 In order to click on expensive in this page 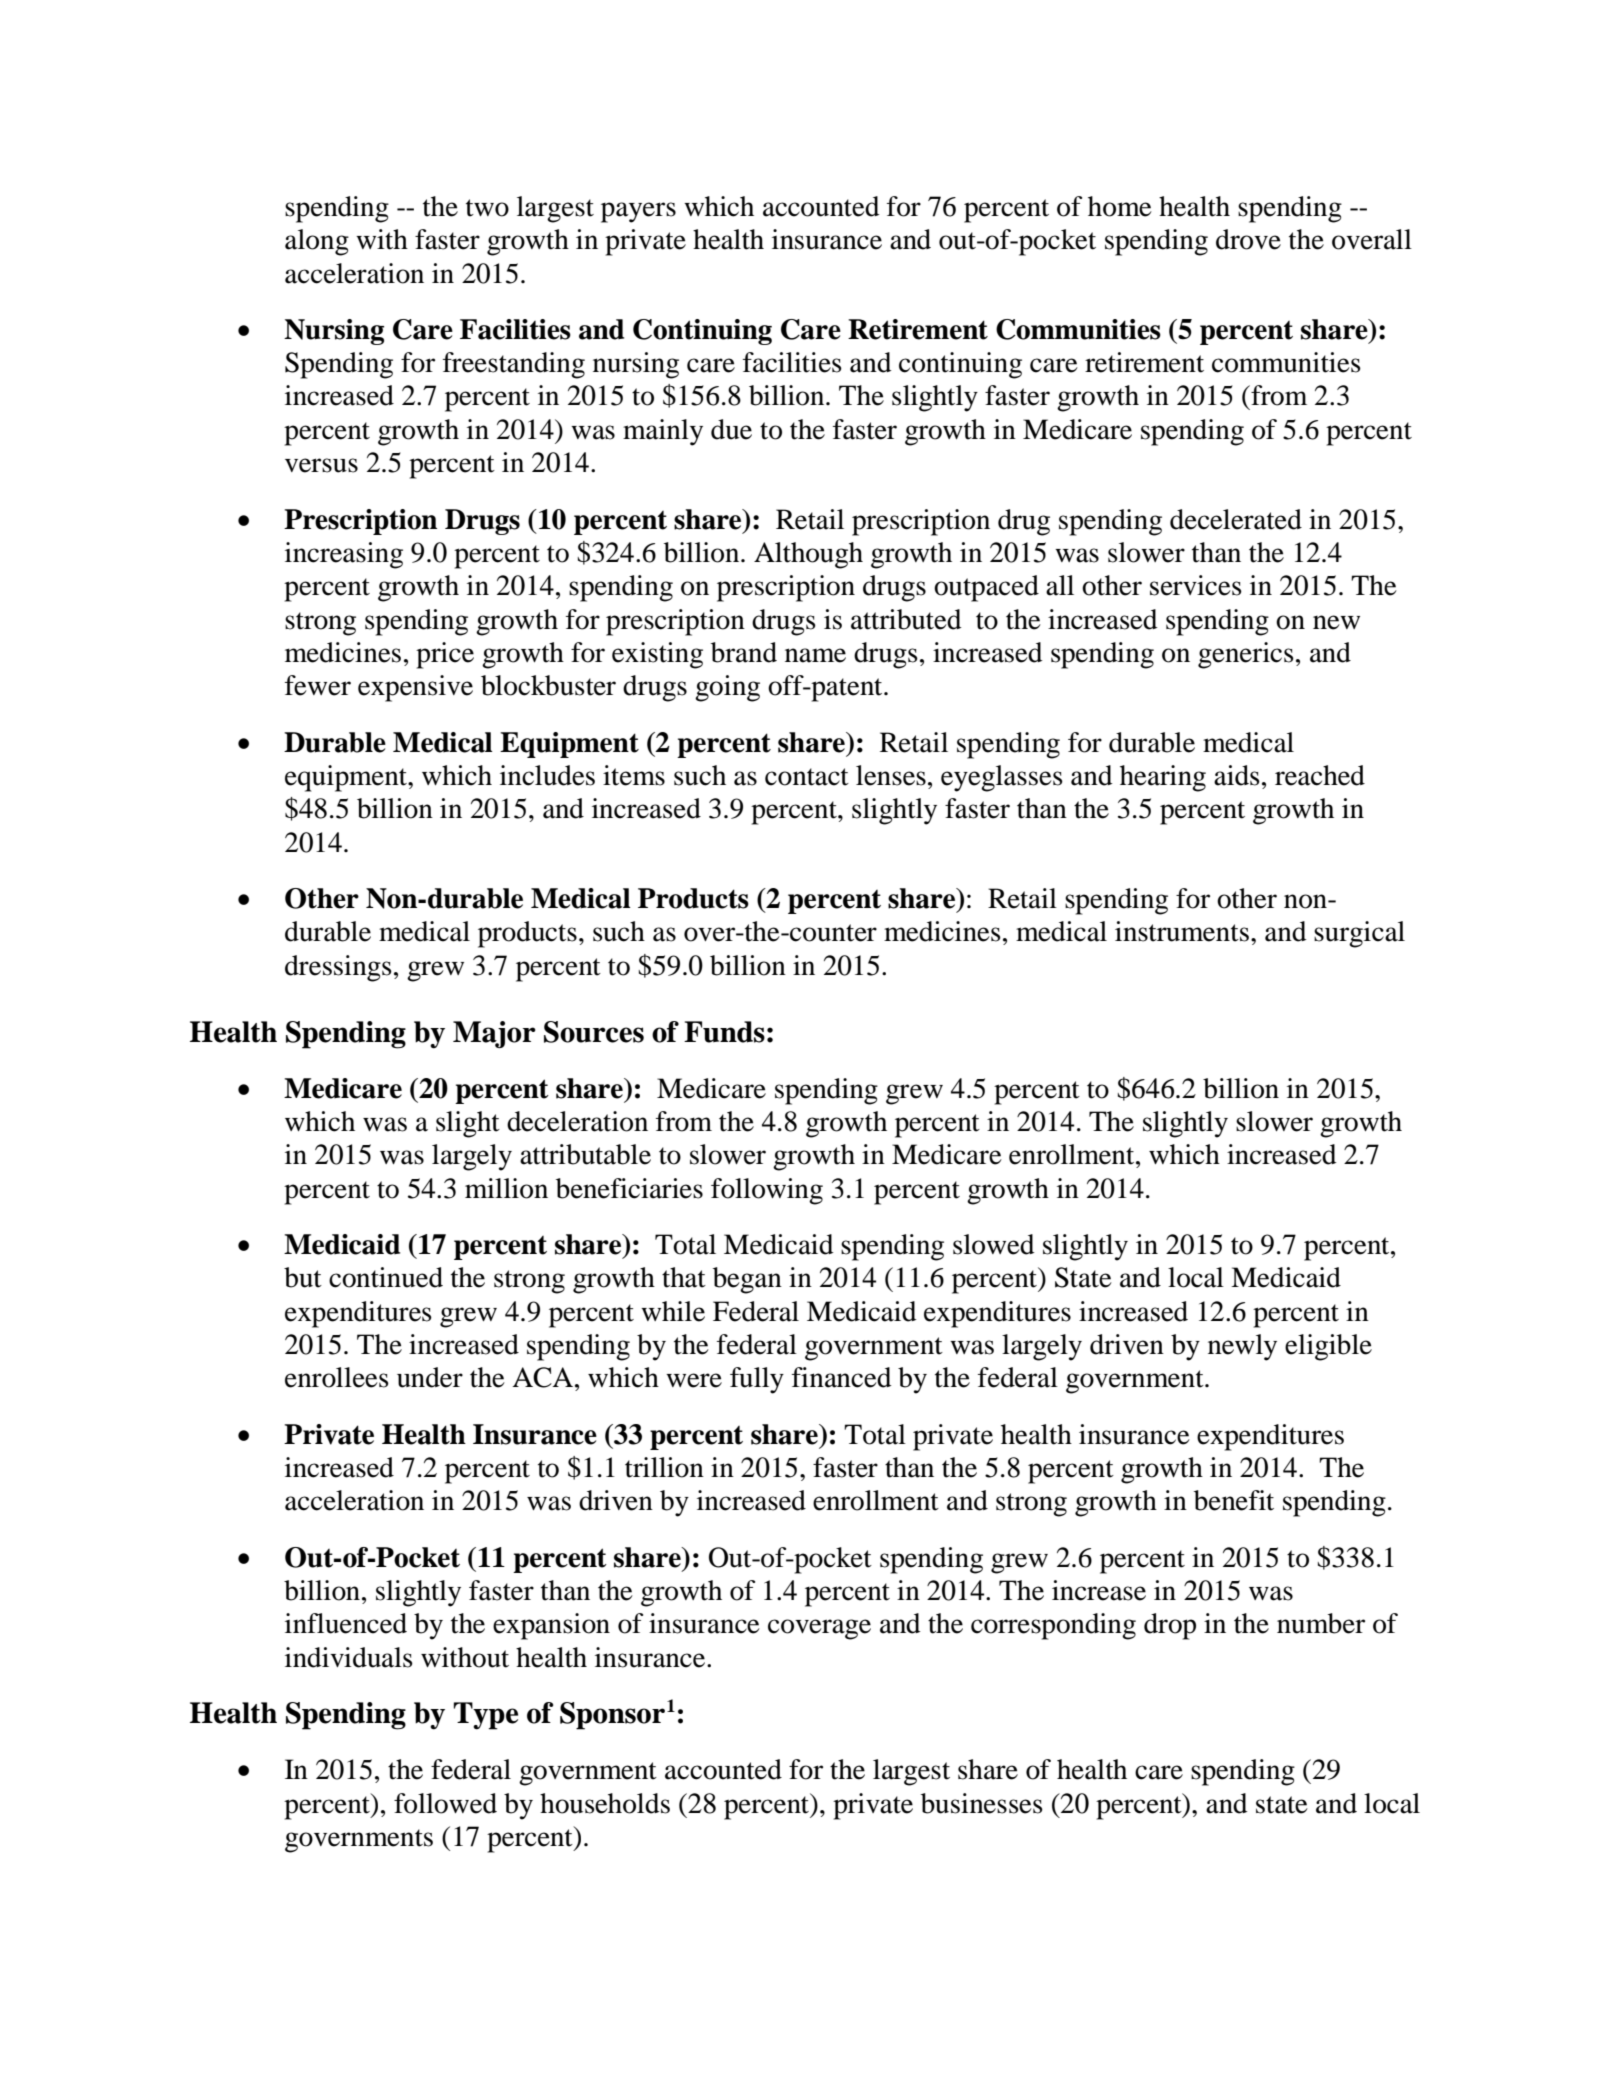, I will do `click(415, 688)`.
